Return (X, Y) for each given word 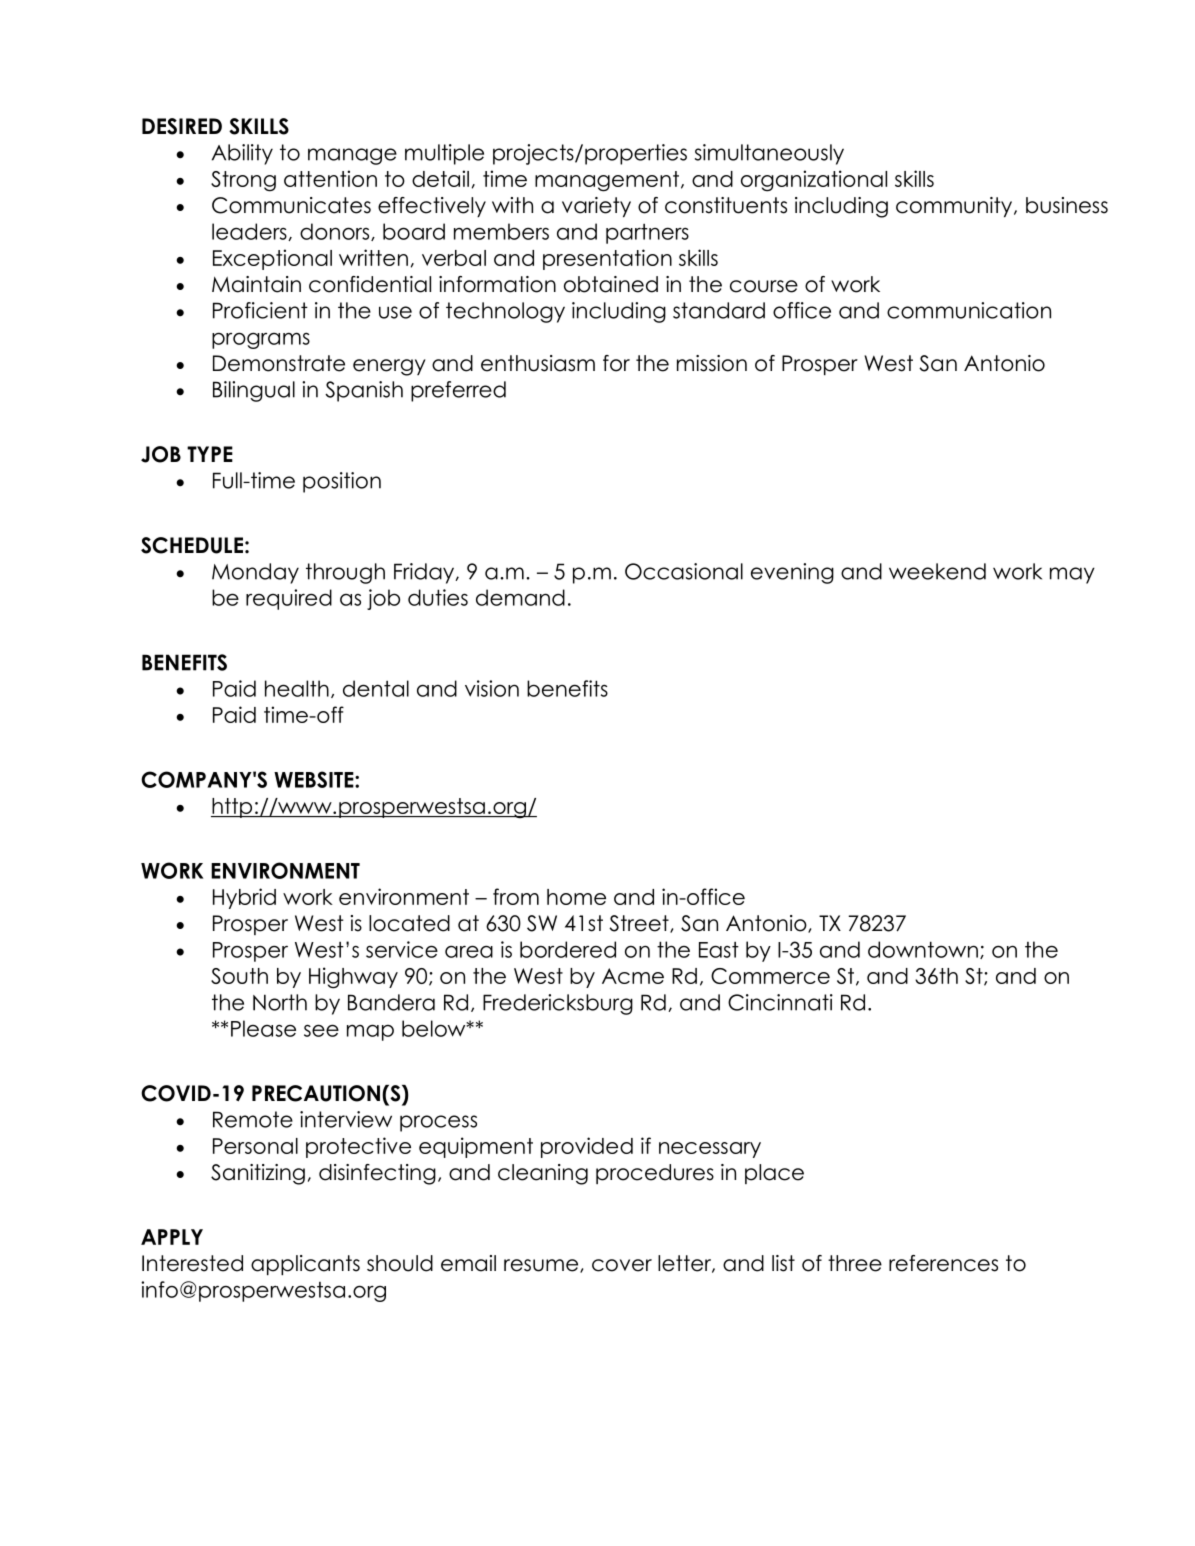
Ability (242, 154)
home (576, 897)
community (955, 207)
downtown (923, 949)
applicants (305, 1265)
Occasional (684, 571)
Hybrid (244, 898)
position (342, 482)
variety (596, 207)
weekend (937, 571)
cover (622, 1265)
